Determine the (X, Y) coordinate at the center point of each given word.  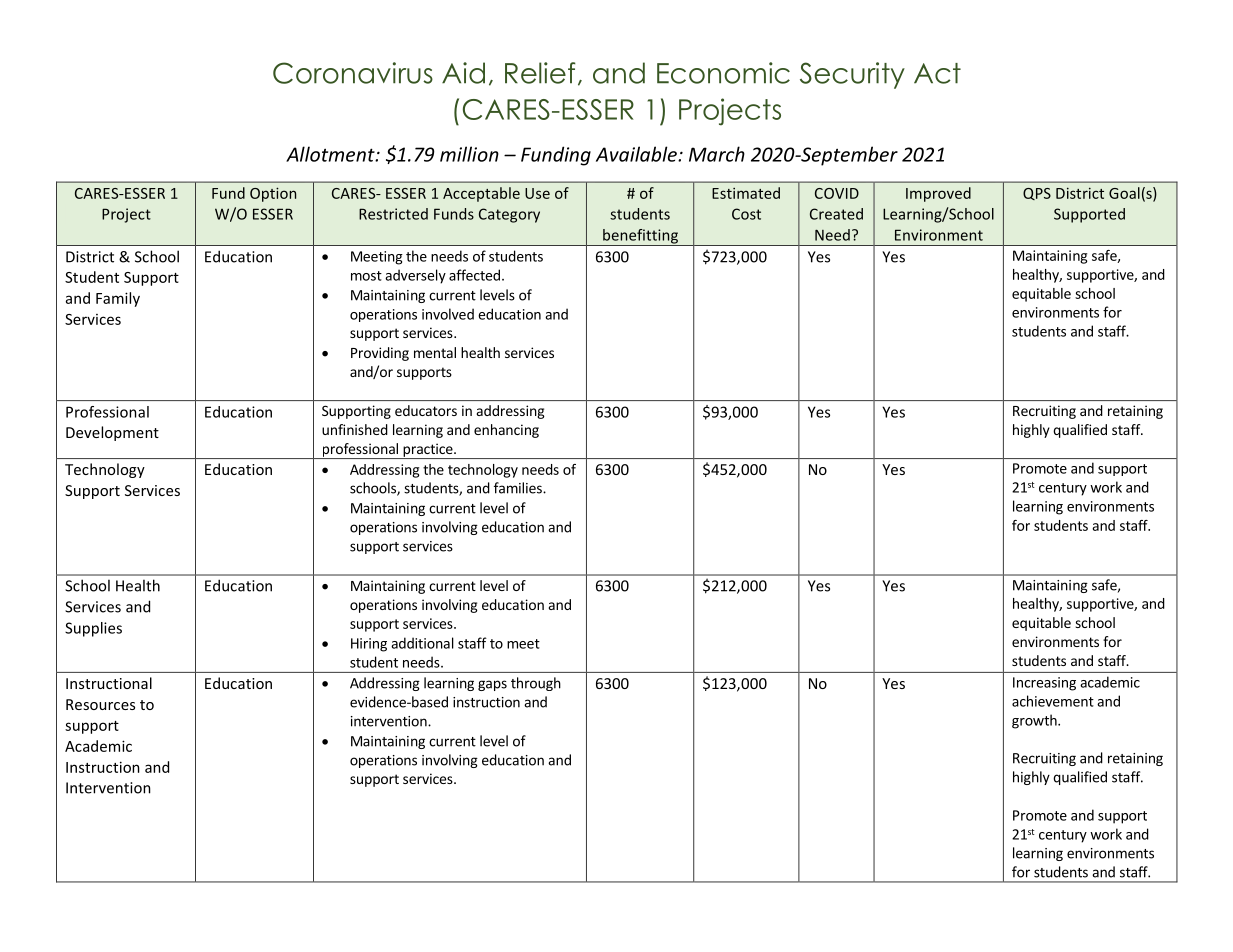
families (519, 488)
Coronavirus (353, 73)
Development (112, 433)
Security (852, 75)
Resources (100, 704)
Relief (540, 73)
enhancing (506, 431)
